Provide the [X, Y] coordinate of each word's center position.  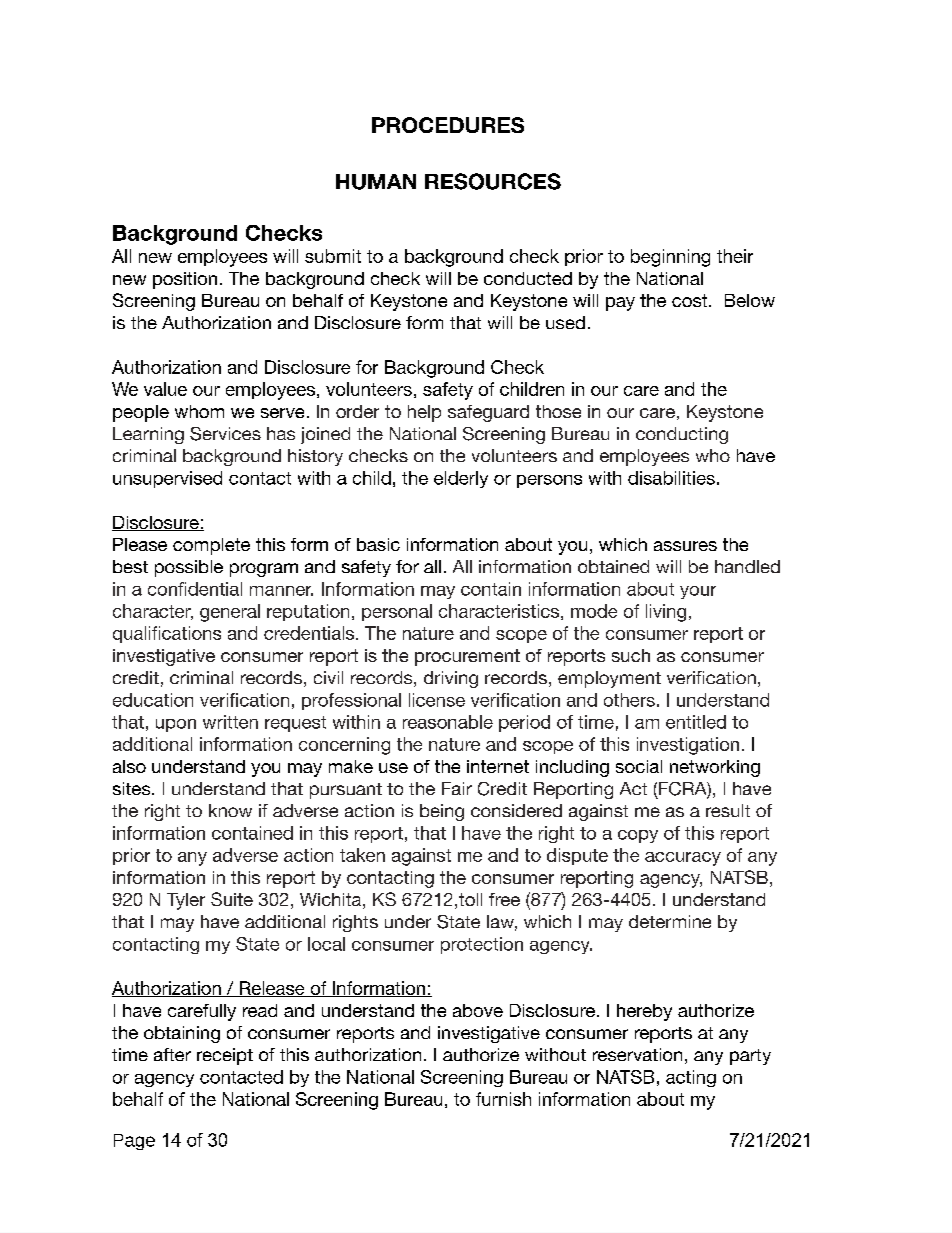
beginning [670, 258]
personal [397, 612]
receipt [225, 1056]
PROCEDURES [448, 125]
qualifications [167, 634]
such [631, 655]
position [185, 280]
